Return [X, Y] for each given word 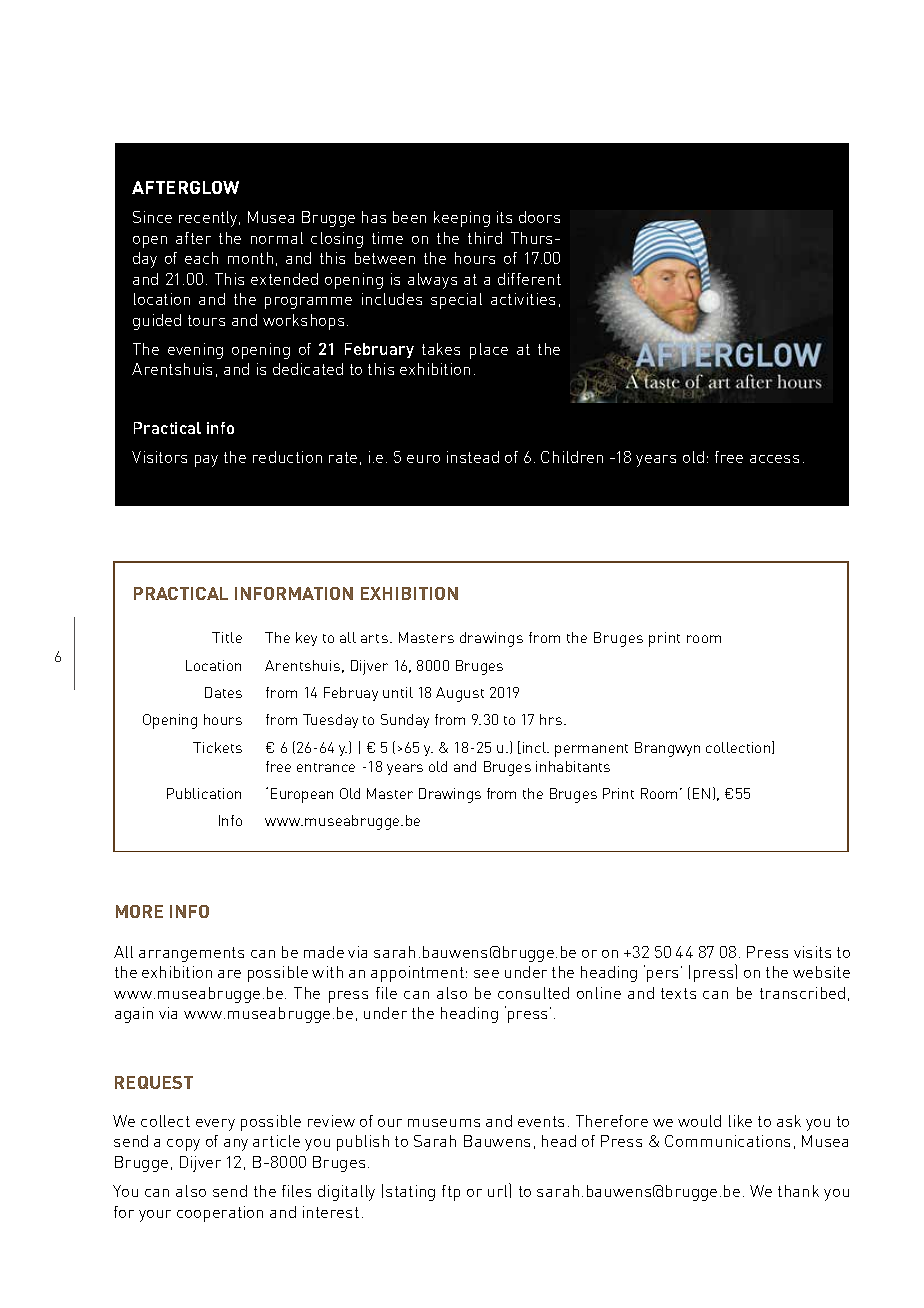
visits [812, 952]
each [201, 258]
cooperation [220, 1214]
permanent [591, 750]
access [774, 459]
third [485, 238]
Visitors [159, 457]
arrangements [191, 954]
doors [539, 217]
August [460, 694]
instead [473, 457]
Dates [223, 692]
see [486, 974]
